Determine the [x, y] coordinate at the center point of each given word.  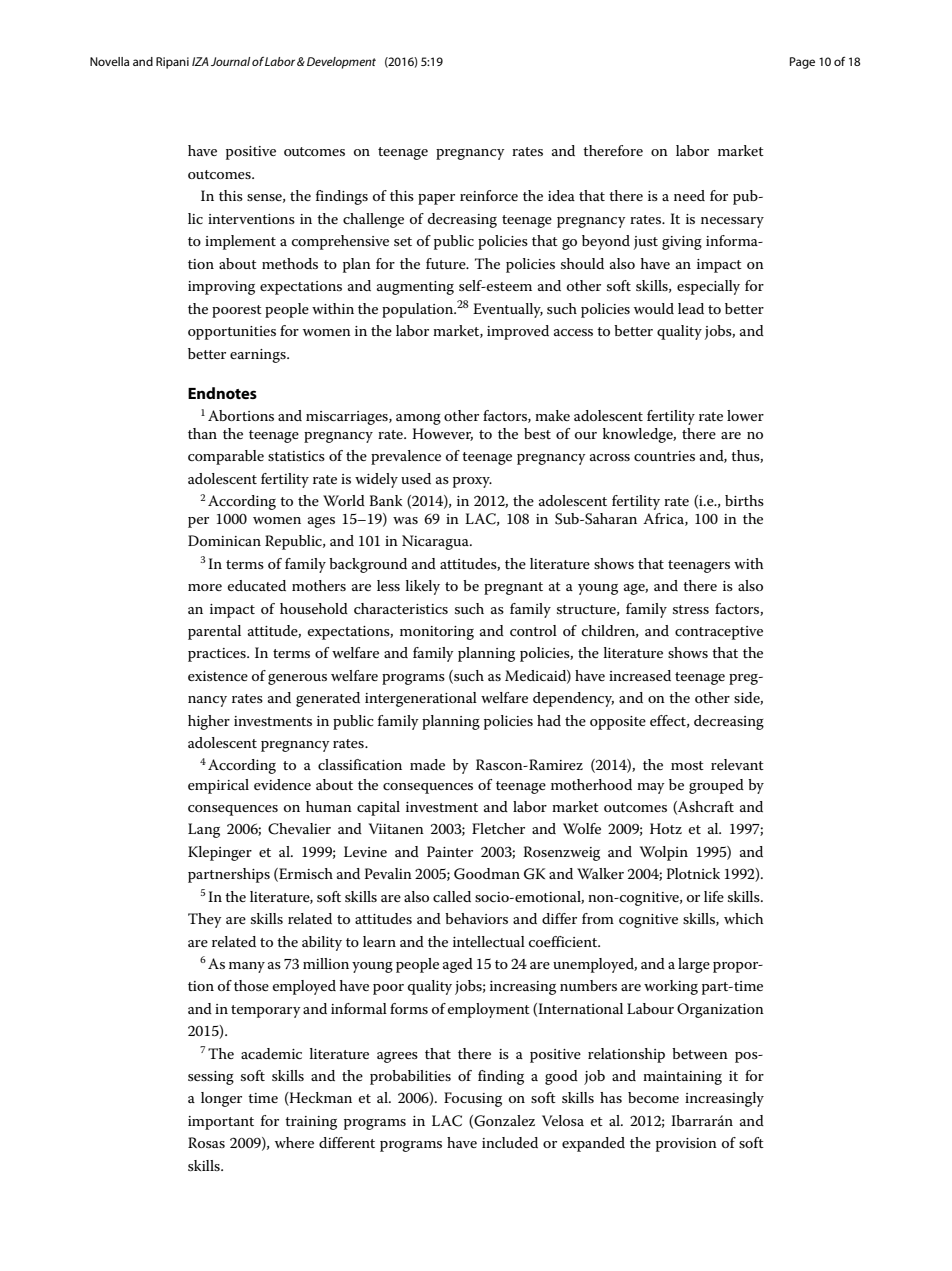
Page [802, 63]
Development [341, 63]
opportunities [232, 333]
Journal [230, 61]
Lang [204, 830]
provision [686, 1145]
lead [691, 308]
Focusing [473, 1099]
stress [691, 609]
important [221, 1123]
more [205, 587]
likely [423, 587]
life [714, 896]
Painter [450, 851]
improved [518, 332]
